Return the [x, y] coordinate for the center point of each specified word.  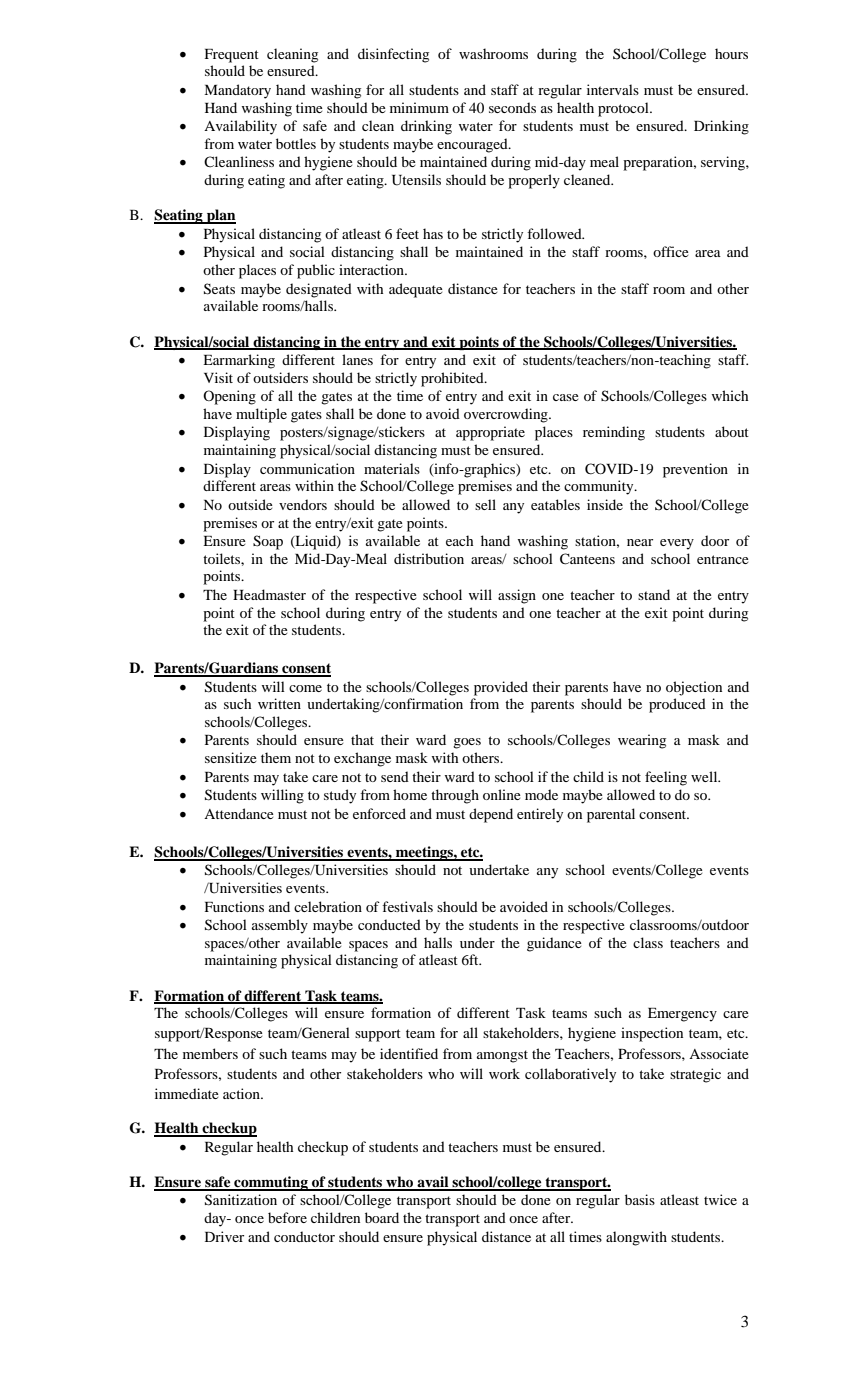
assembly [280, 926]
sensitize [231, 757]
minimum [419, 107]
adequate [416, 290]
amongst [502, 1056]
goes [467, 743]
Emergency [682, 1015]
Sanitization [241, 1200]
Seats [219, 289]
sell [485, 504]
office [671, 251]
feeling [666, 778]
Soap [268, 542]
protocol [624, 109]
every [677, 544]
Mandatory [237, 91]
